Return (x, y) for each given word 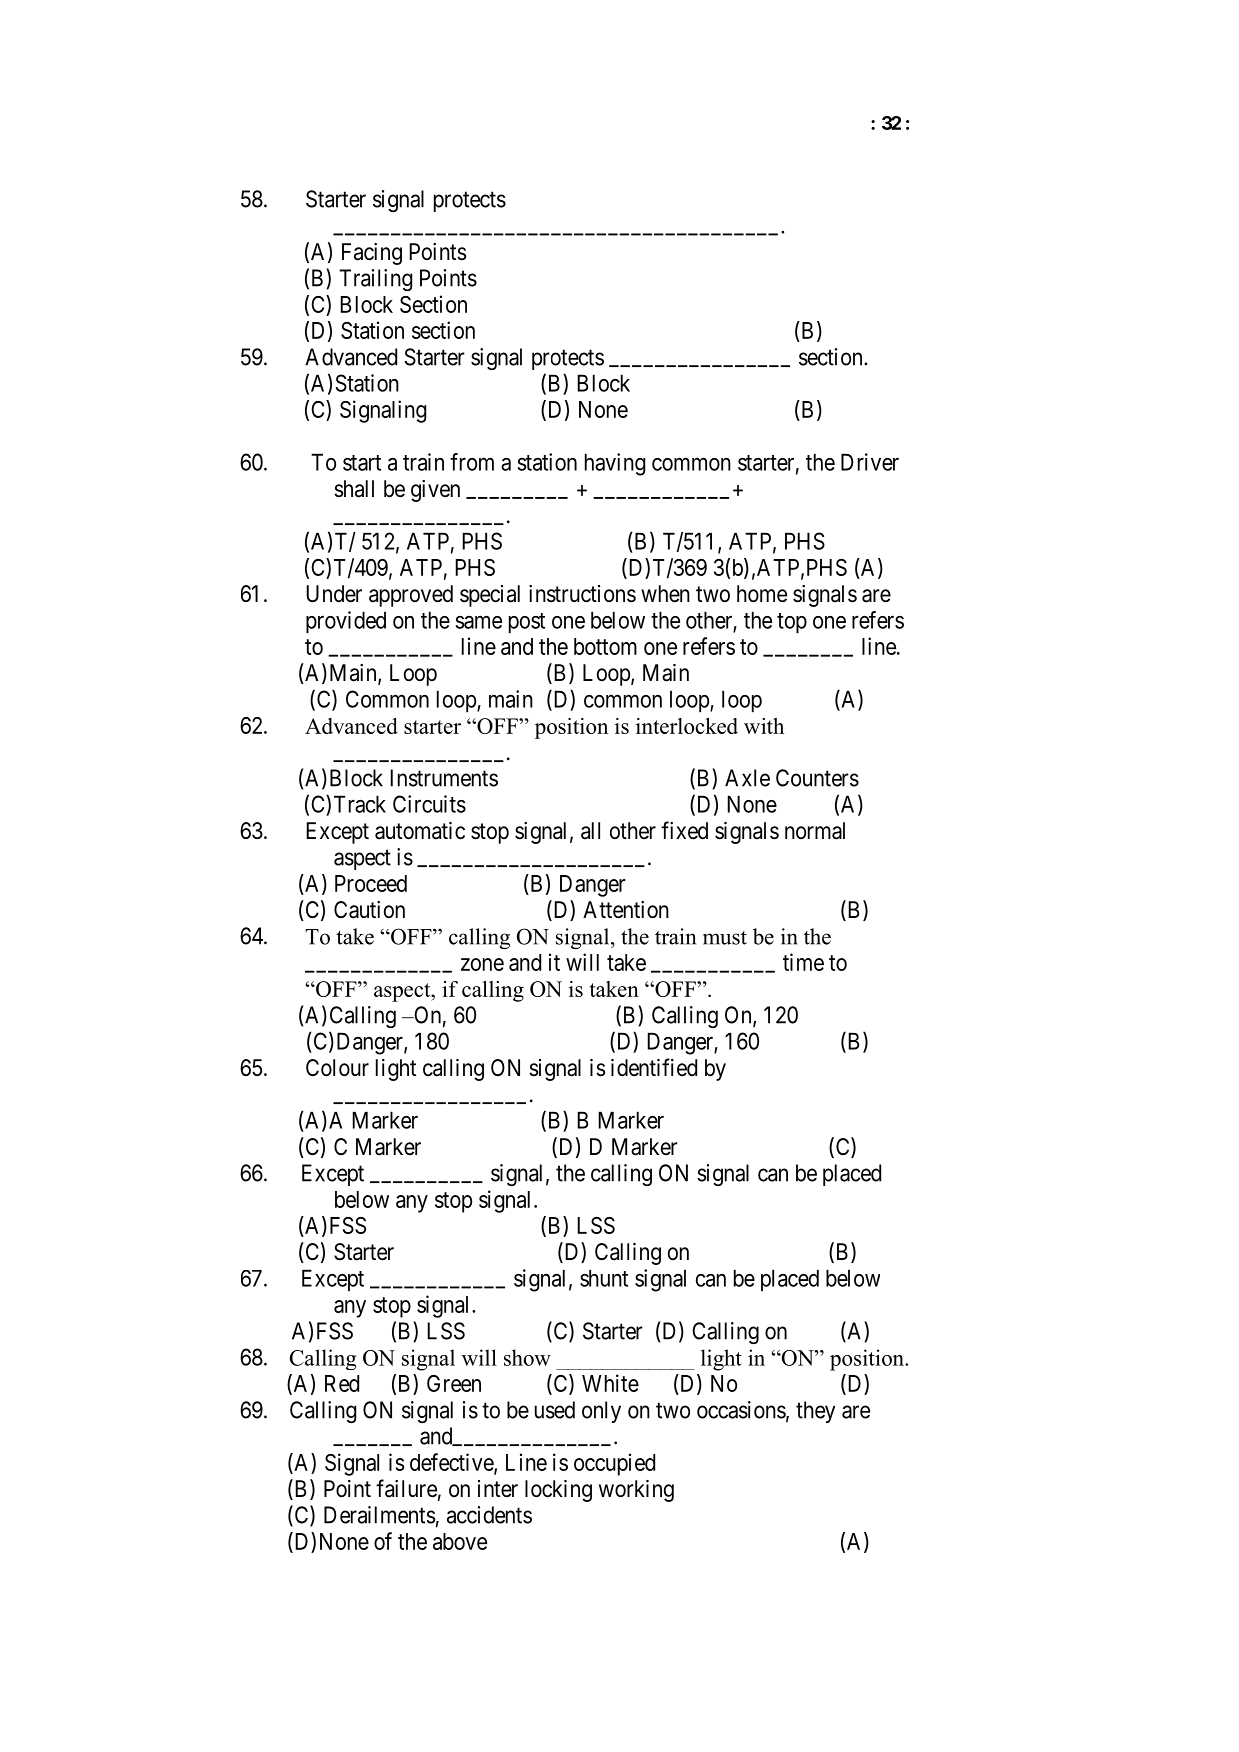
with (764, 726)
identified (654, 1067)
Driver (870, 462)
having (615, 464)
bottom (605, 646)
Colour (337, 1068)
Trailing (375, 280)
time (803, 962)
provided (346, 622)
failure (406, 1488)
